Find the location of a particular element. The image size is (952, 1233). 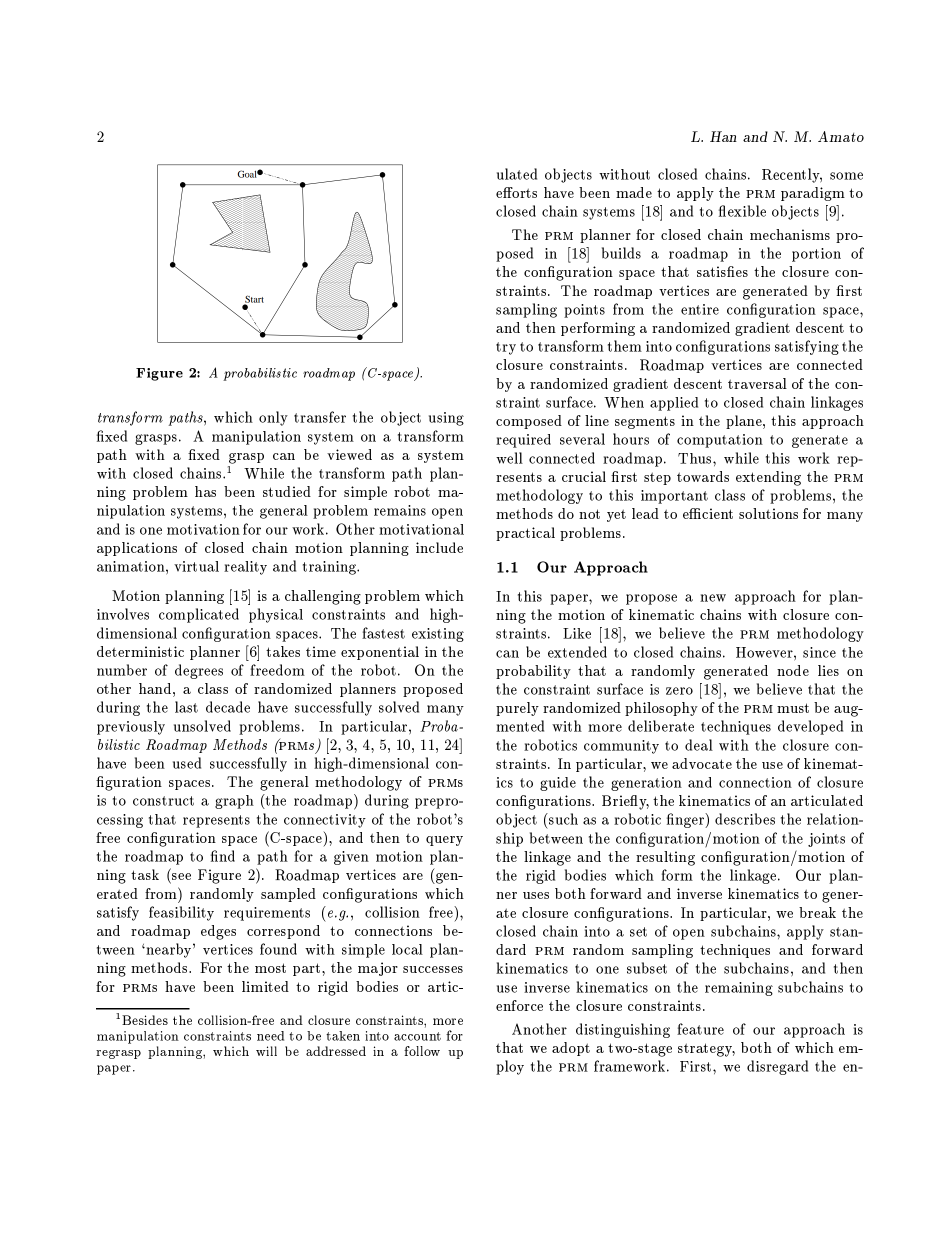

disregard is located at coordinates (777, 1067).
